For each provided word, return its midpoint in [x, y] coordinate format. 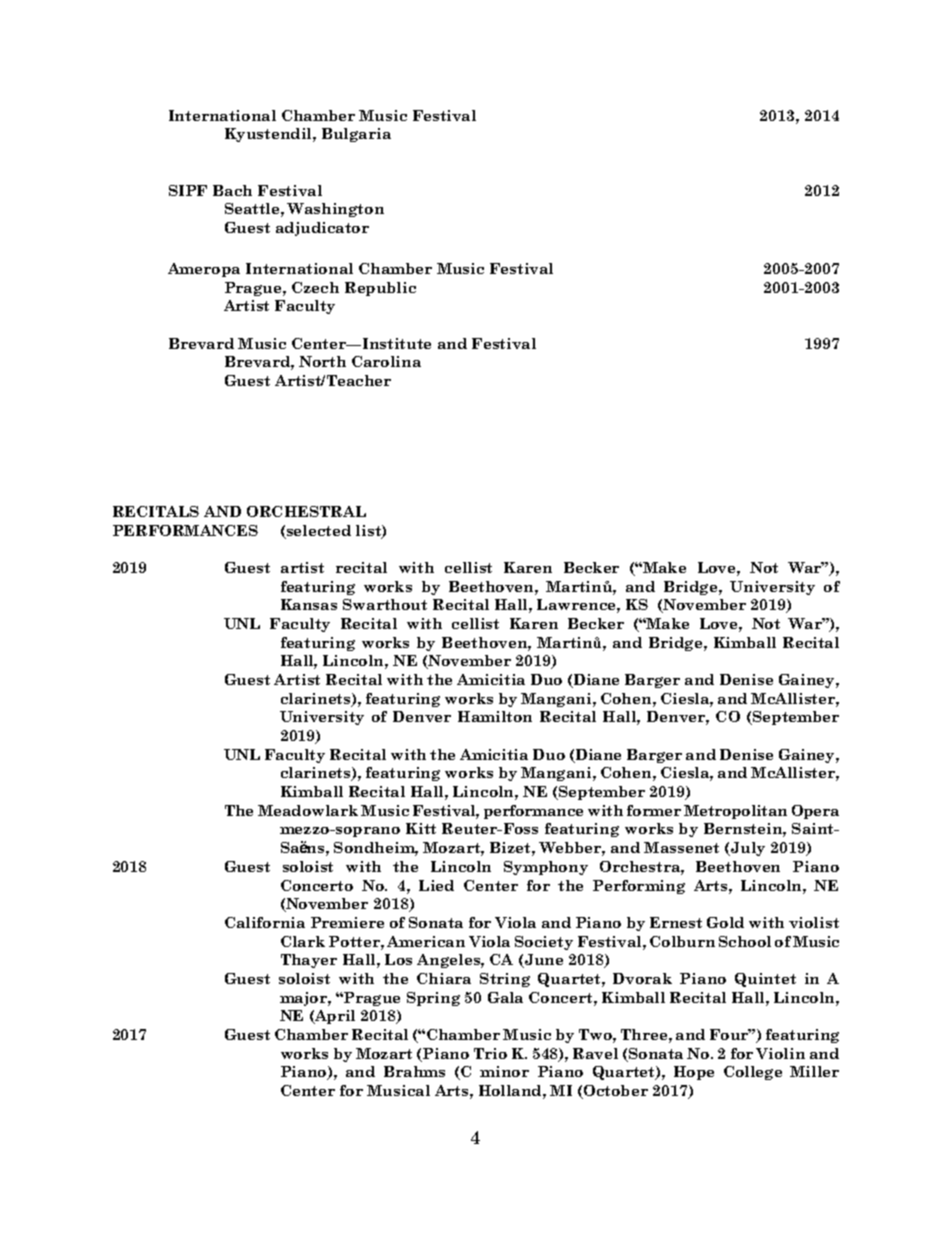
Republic [380, 289]
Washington [335, 210]
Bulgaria [356, 135]
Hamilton [495, 716]
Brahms [414, 1071]
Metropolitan [735, 812]
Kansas [309, 604]
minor [504, 1071]
